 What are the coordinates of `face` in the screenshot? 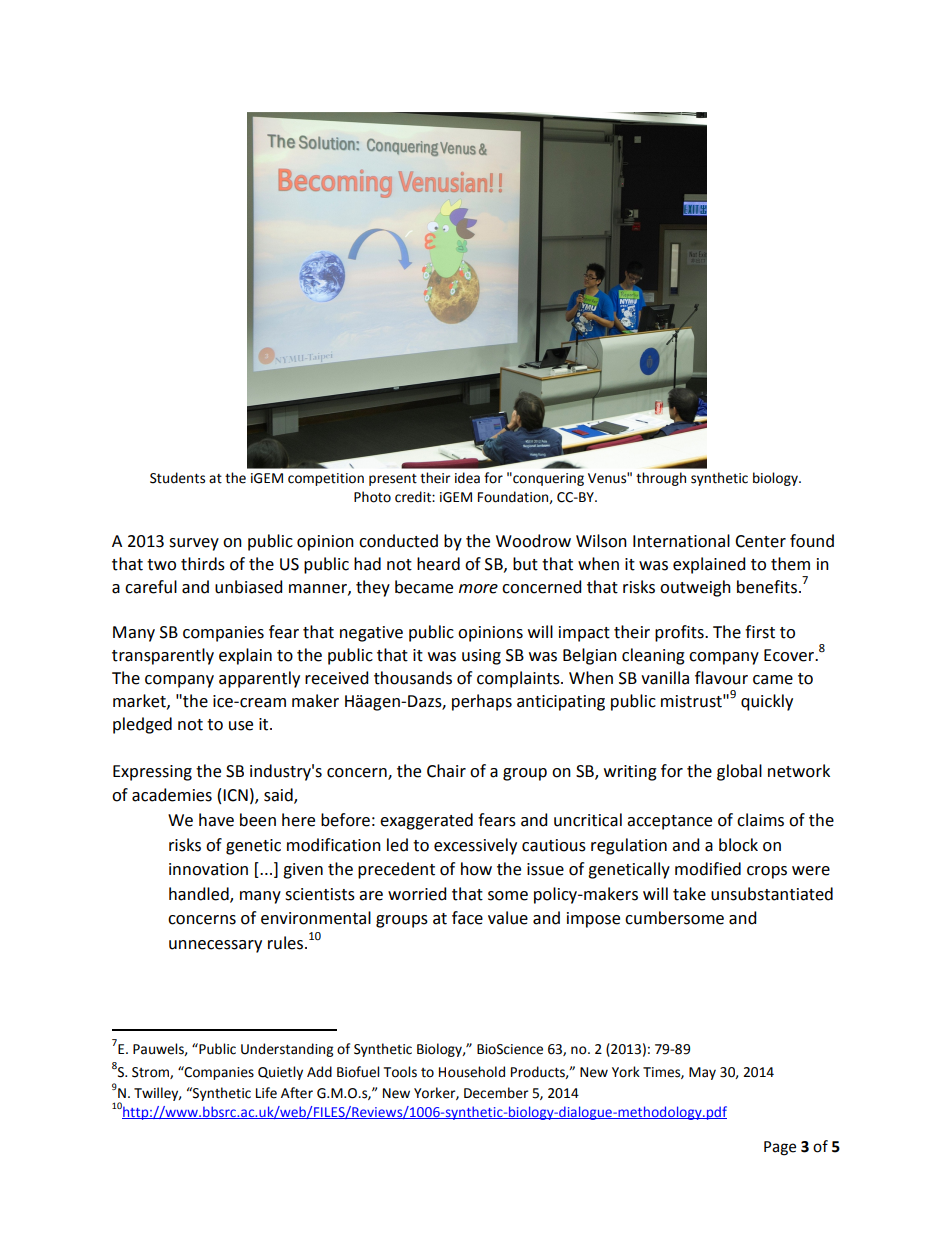 It's located at (467, 918).
